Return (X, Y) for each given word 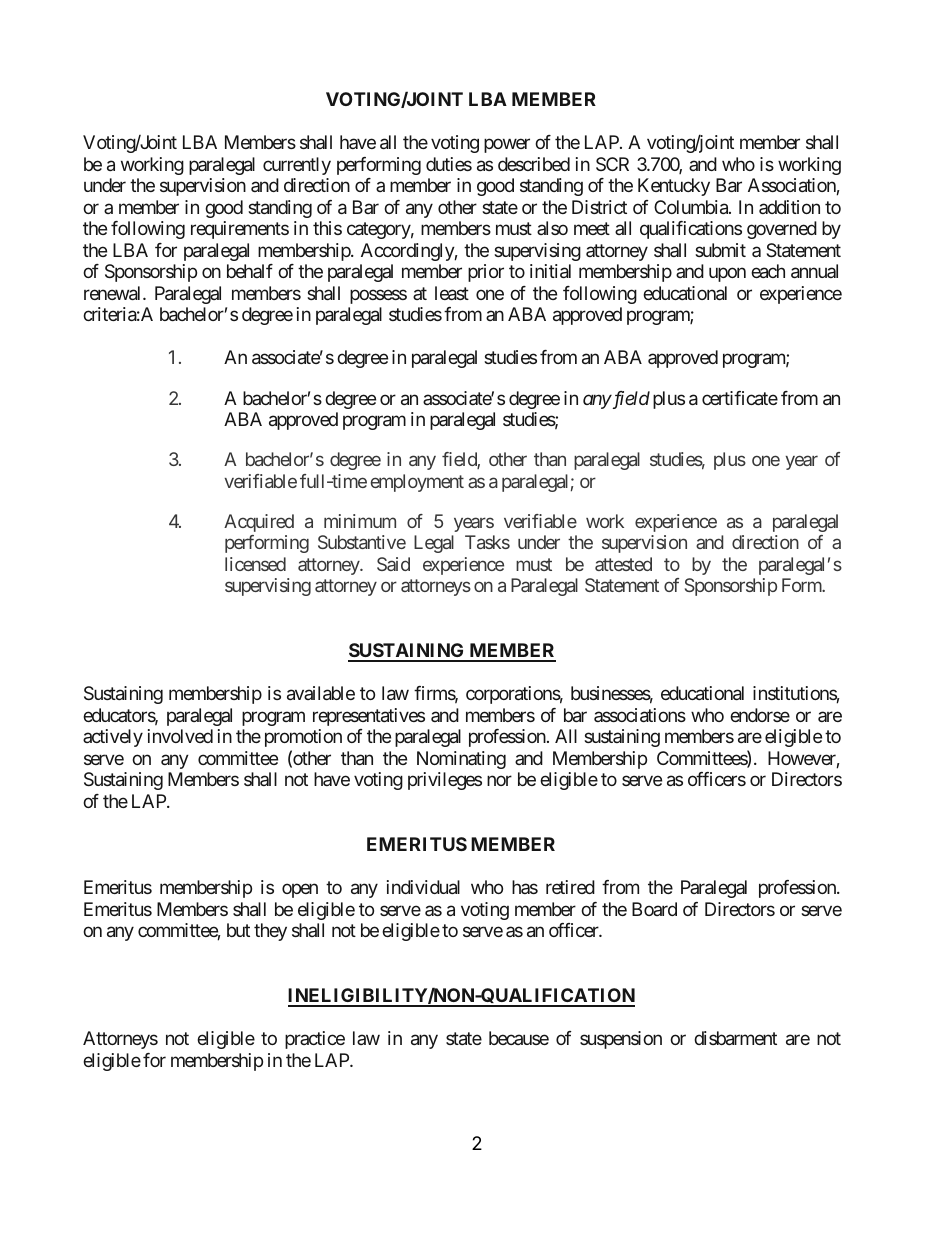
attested (623, 564)
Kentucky (674, 187)
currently (297, 166)
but (238, 930)
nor (499, 781)
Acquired (259, 523)
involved (180, 736)
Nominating (461, 760)
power (507, 146)
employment (417, 483)
